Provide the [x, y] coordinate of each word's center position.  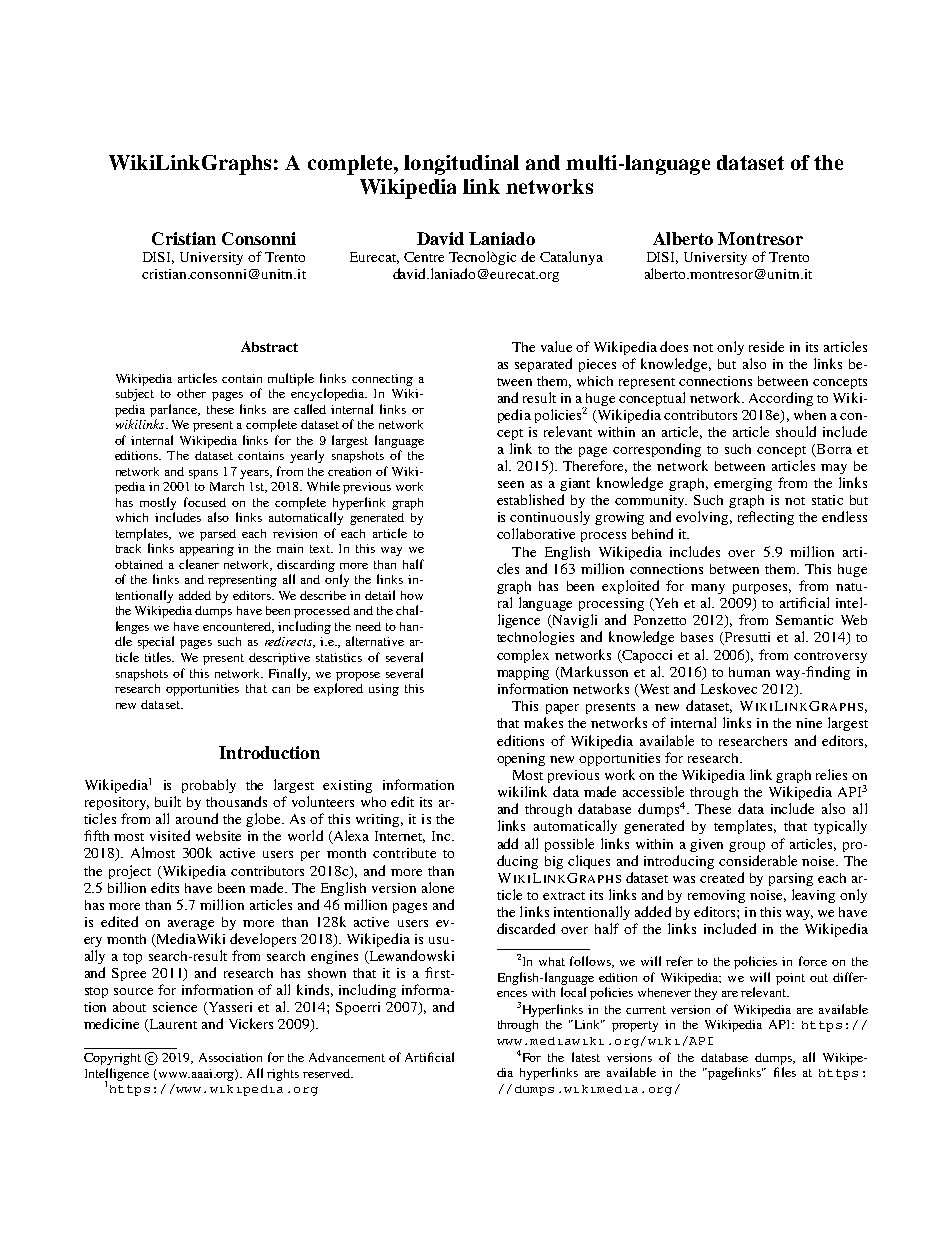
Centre [424, 257]
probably [209, 786]
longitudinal [461, 165]
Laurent [172, 1025]
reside [766, 346]
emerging [743, 484]
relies [831, 774]
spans [203, 474]
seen [511, 484]
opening [521, 759]
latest [586, 1057]
